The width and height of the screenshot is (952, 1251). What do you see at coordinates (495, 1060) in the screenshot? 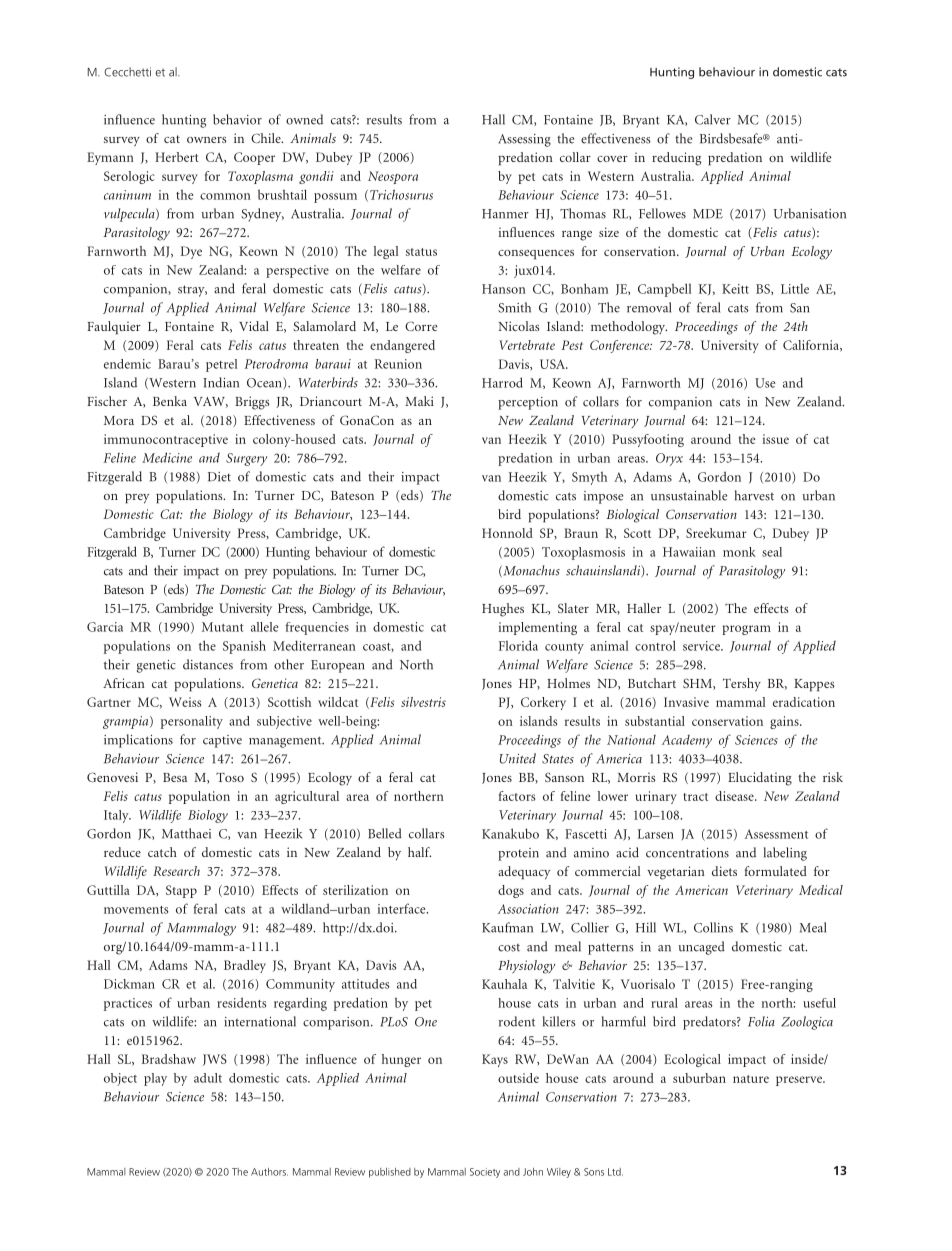
I see `Kays` at bounding box center [495, 1060].
